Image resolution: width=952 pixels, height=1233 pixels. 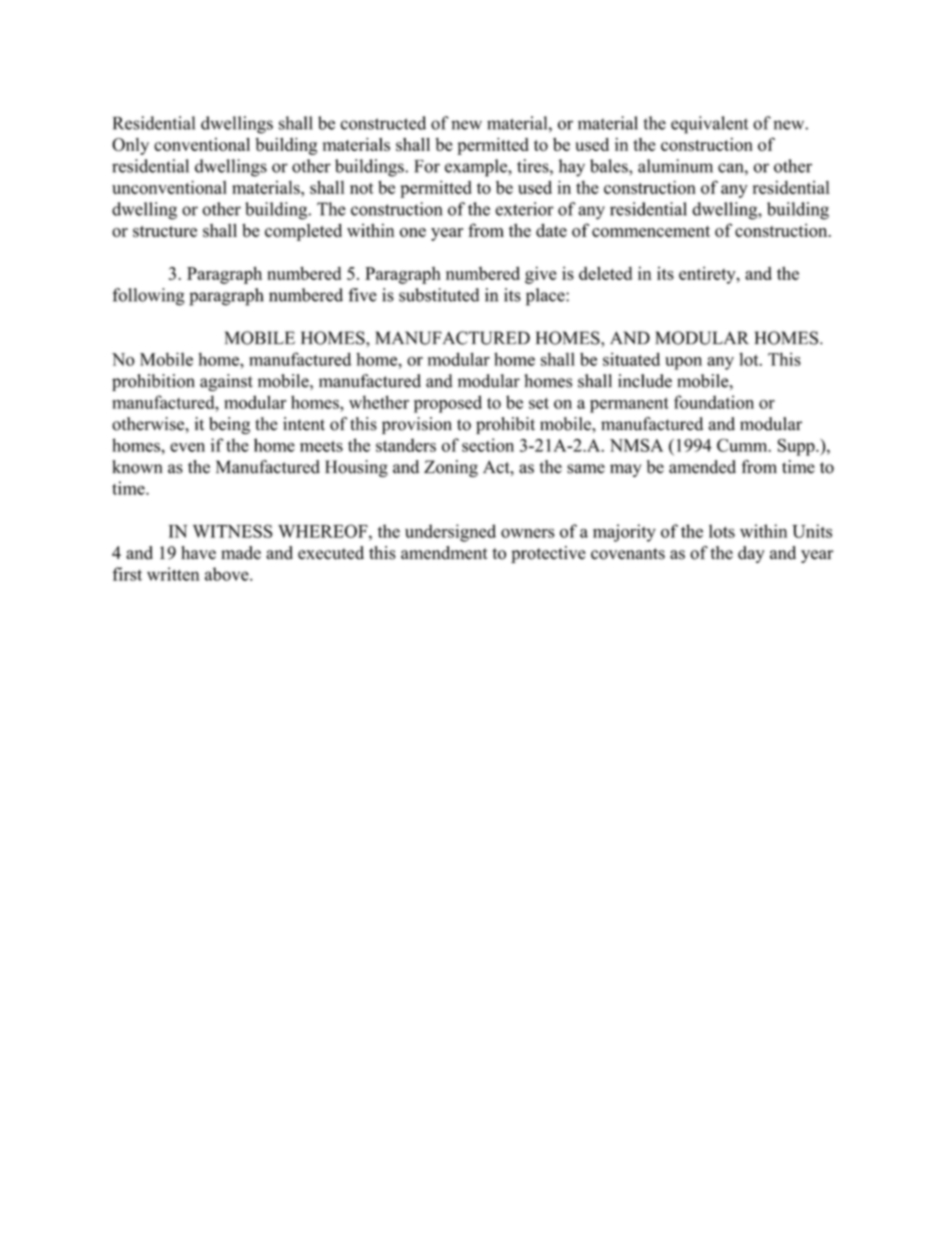 I want to click on being, so click(x=229, y=425).
